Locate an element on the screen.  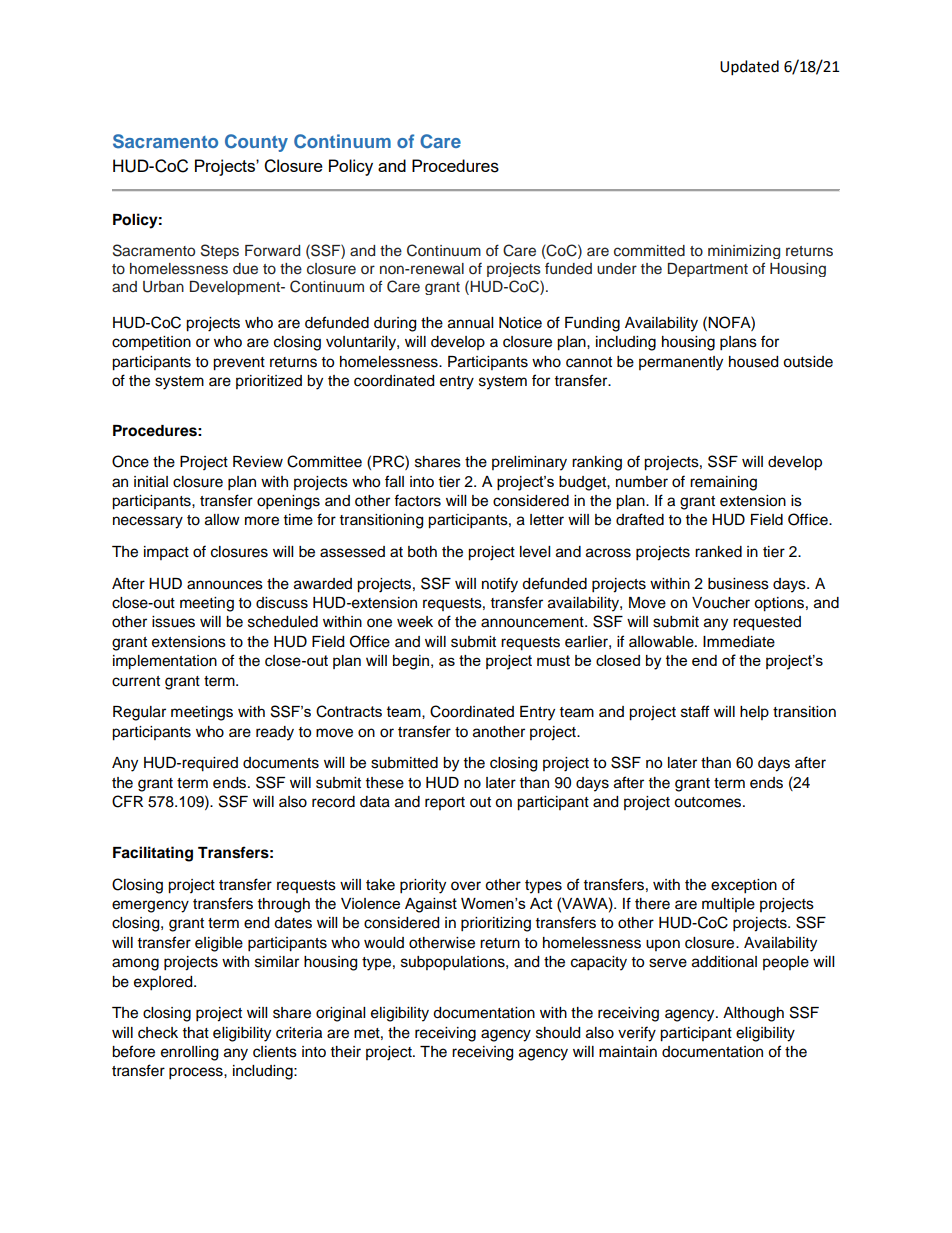
Updated is located at coordinates (749, 68).
